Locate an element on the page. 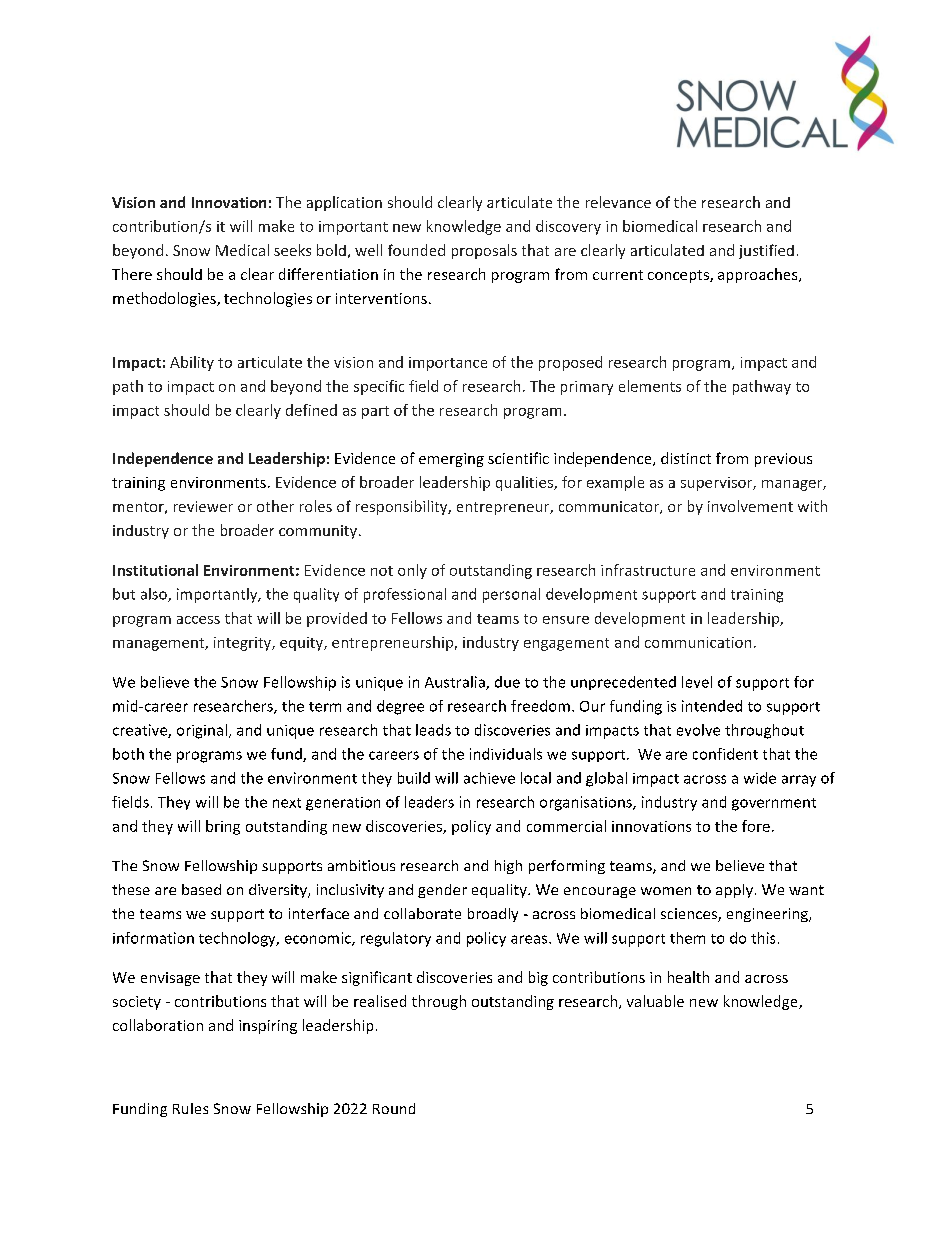 The height and width of the document is (1233, 952). emerging is located at coordinates (451, 460).
